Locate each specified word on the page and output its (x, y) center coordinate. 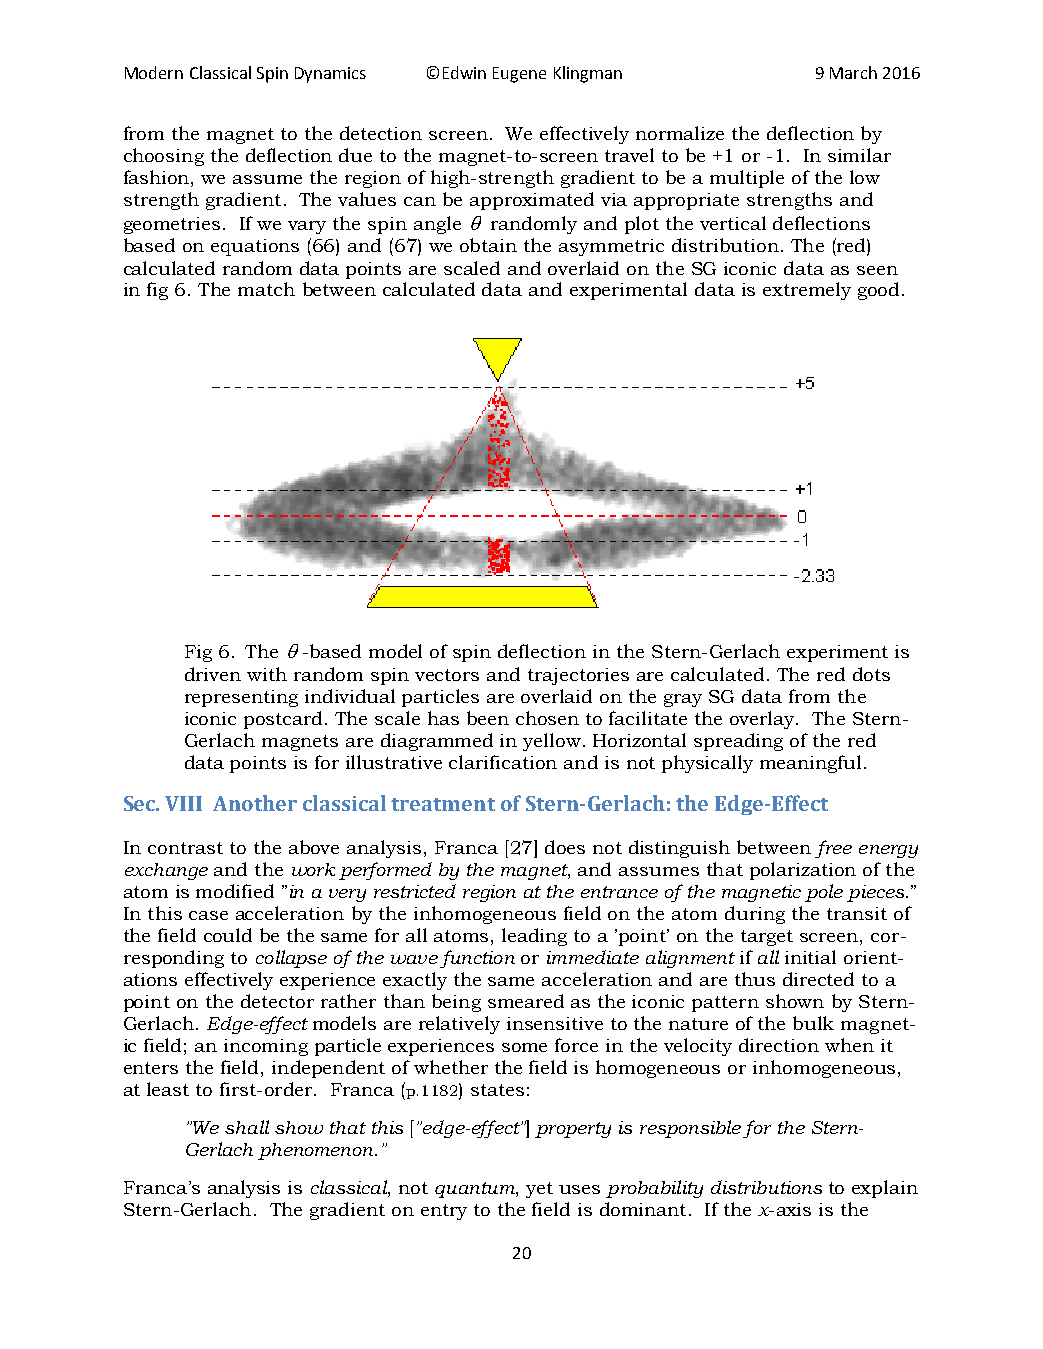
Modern (154, 72)
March (853, 72)
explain (885, 1189)
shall (247, 1127)
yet (539, 1190)
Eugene (519, 75)
